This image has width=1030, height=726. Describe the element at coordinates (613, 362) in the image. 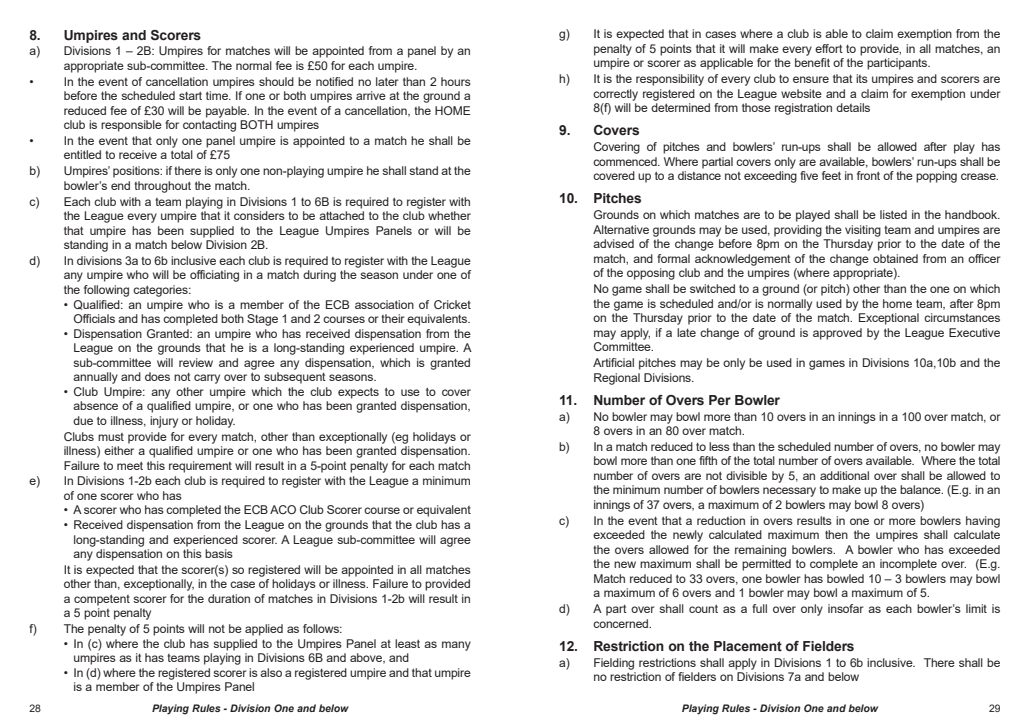

I see `Artificial` at that location.
